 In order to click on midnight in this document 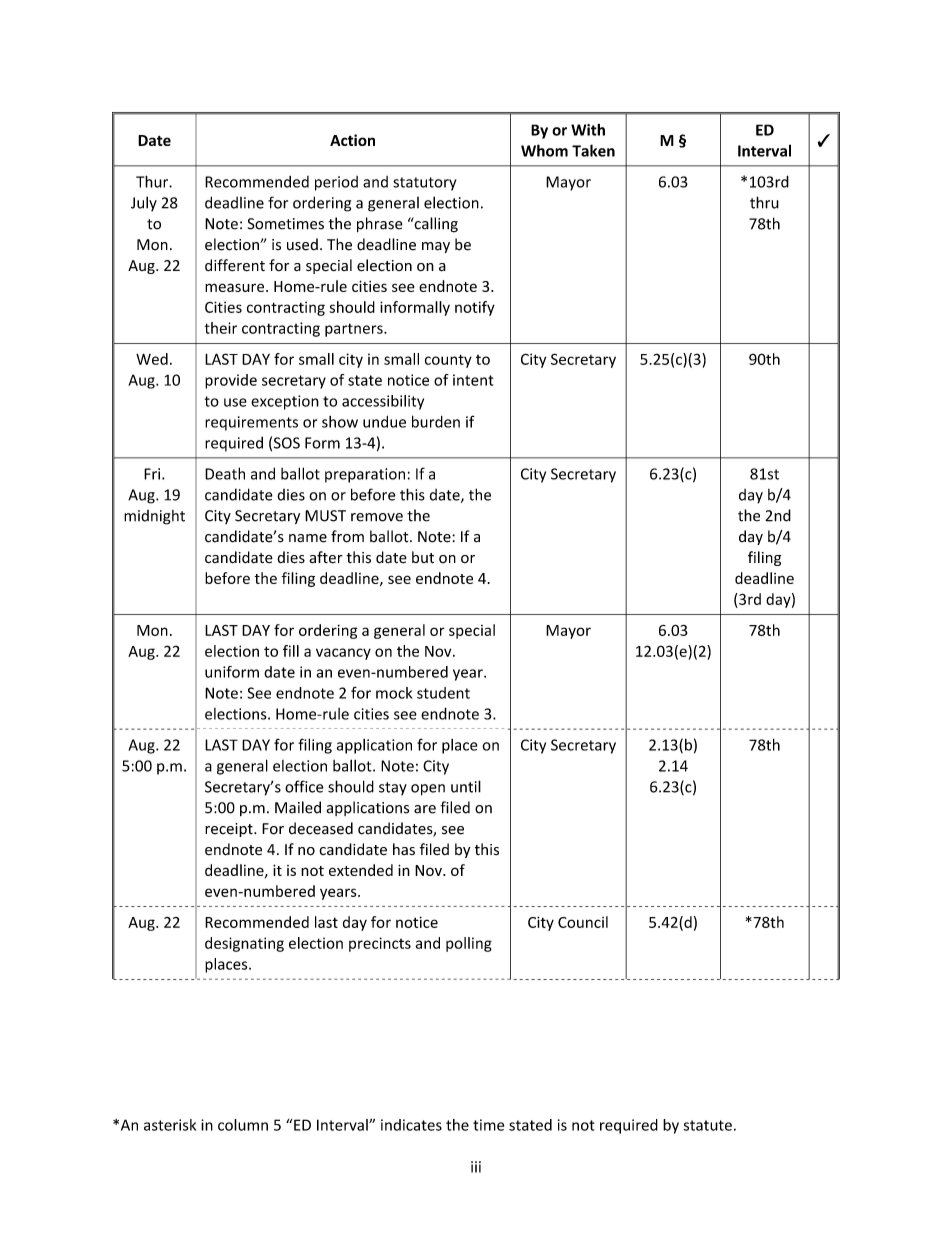, I will do `click(154, 517)`.
